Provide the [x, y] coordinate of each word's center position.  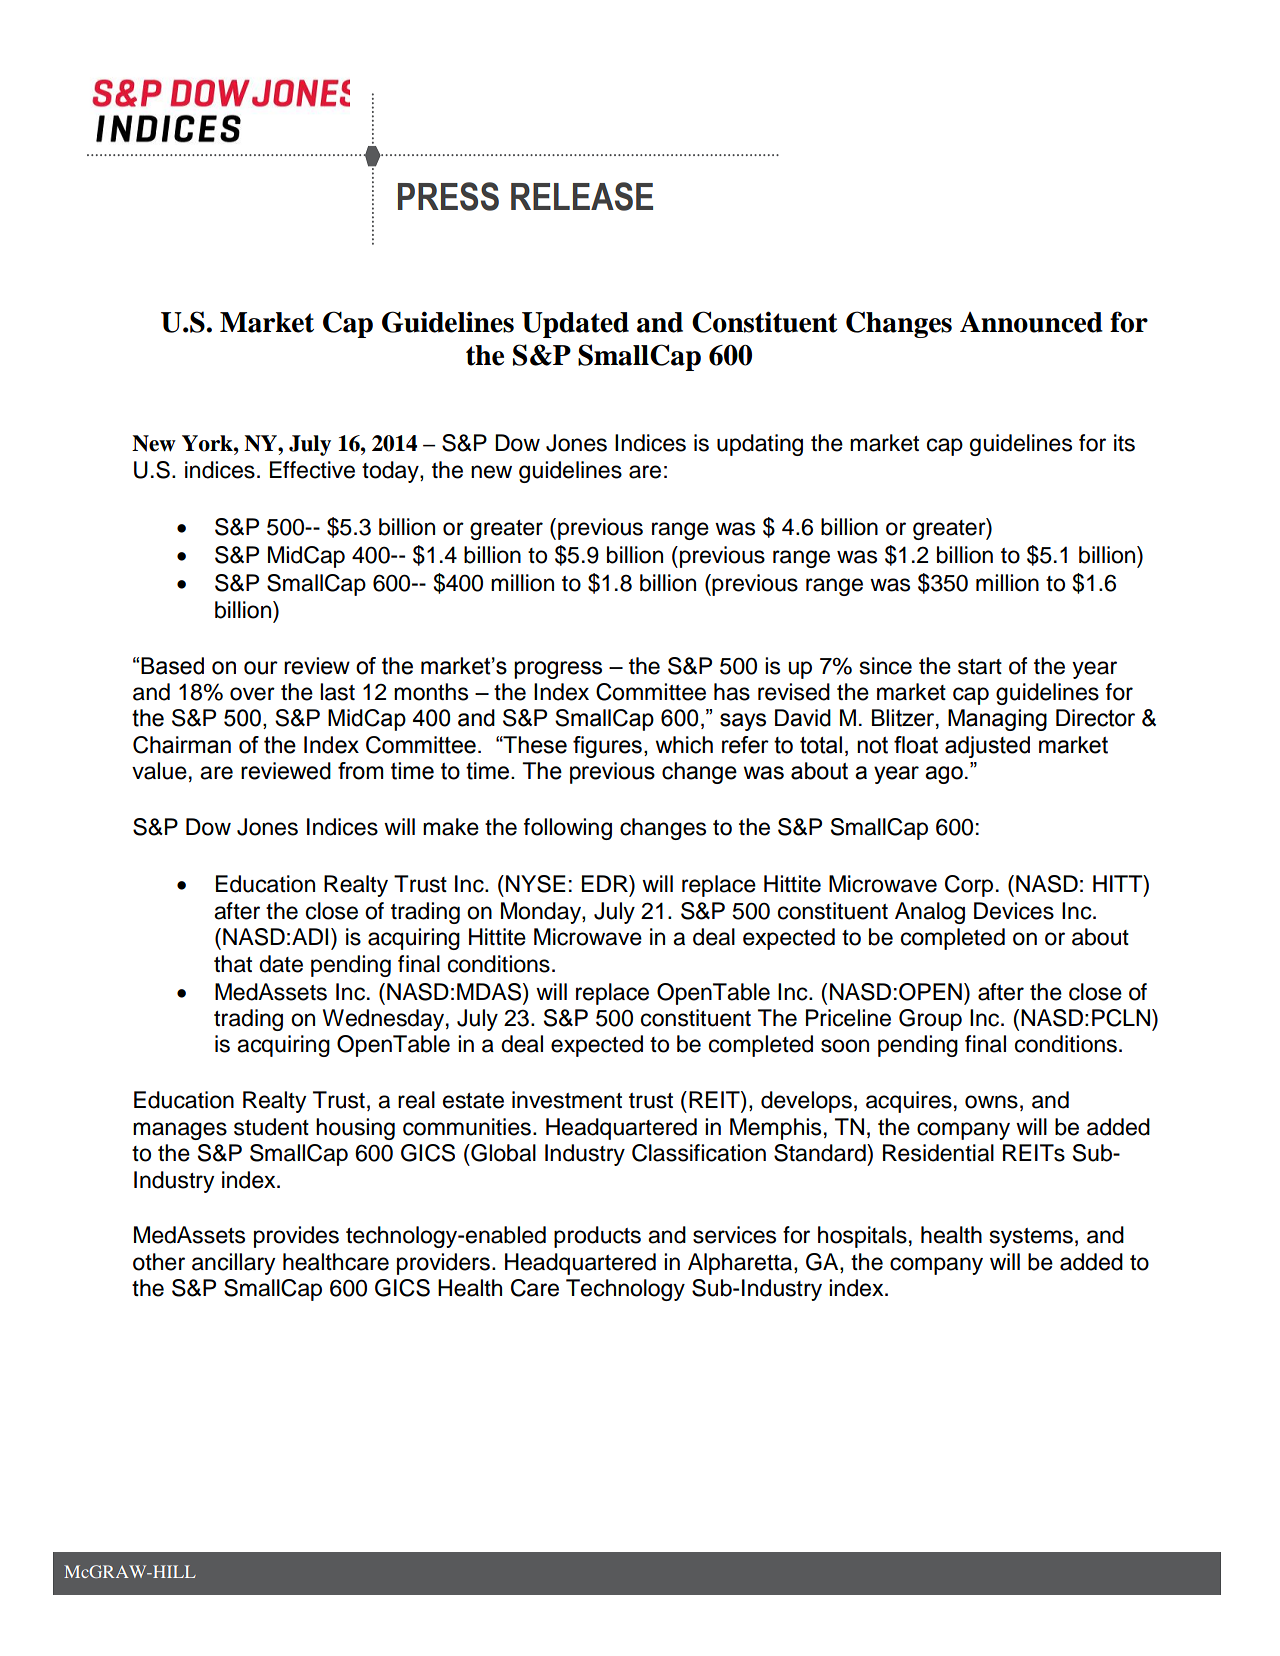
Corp [969, 886]
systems [1031, 1238]
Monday [542, 913]
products [597, 1237]
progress [558, 670]
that [233, 964]
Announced [1031, 322]
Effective [312, 470]
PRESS [448, 196]
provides [296, 1237]
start [980, 667]
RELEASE [582, 196]
